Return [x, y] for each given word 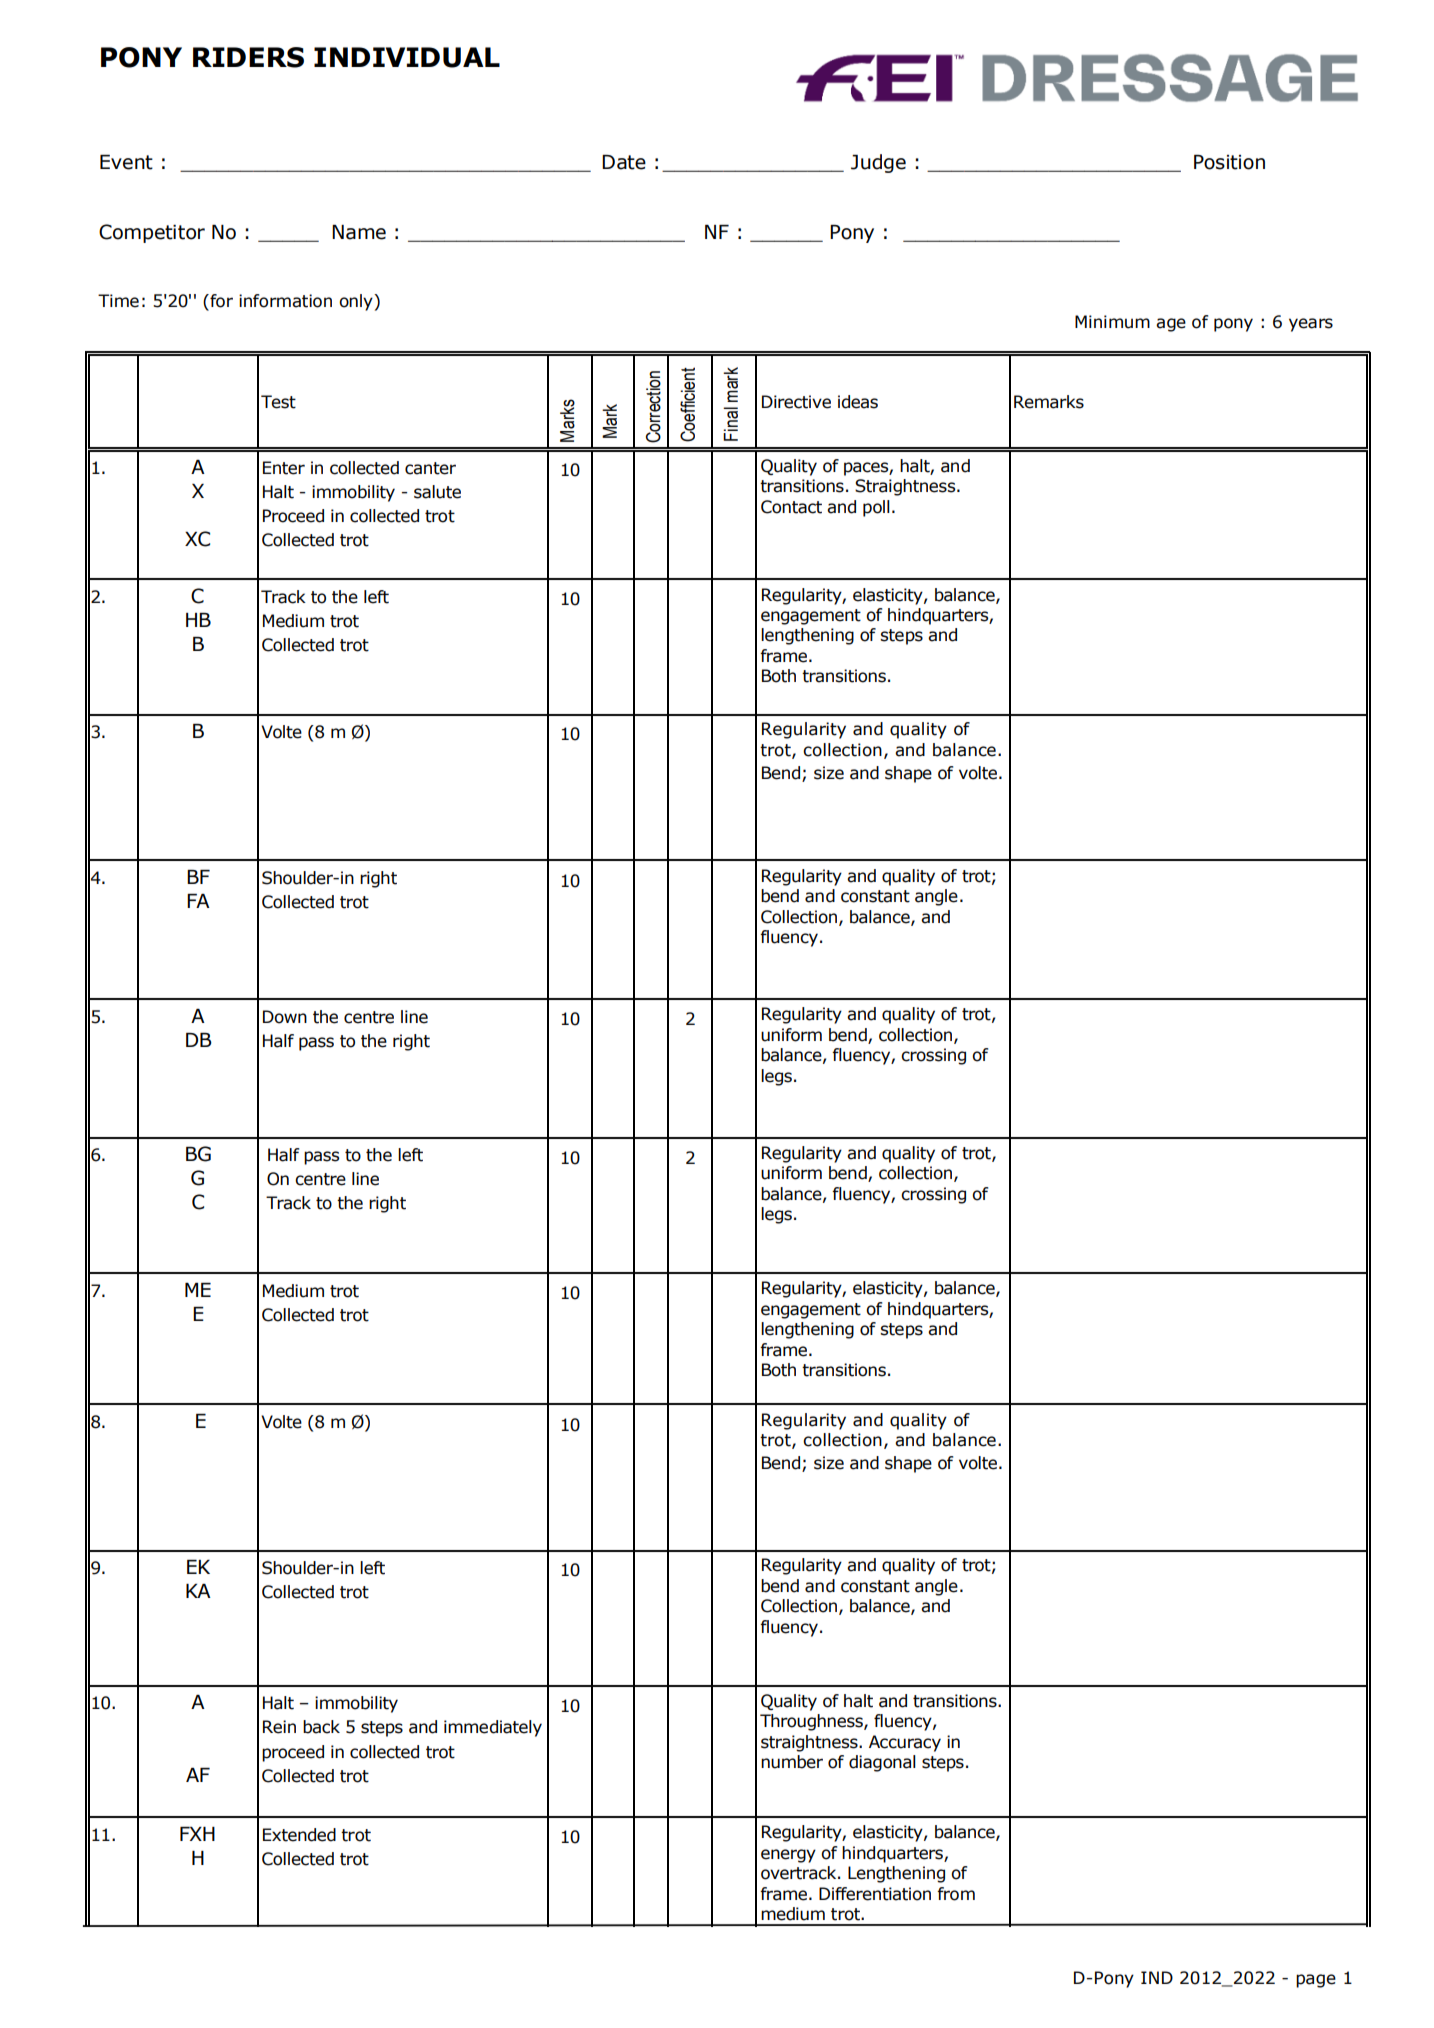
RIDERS [248, 57]
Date [624, 162]
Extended [299, 1835]
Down [285, 1017]
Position [1229, 162]
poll [876, 508]
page [1316, 1981]
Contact [791, 507]
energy [788, 1856]
